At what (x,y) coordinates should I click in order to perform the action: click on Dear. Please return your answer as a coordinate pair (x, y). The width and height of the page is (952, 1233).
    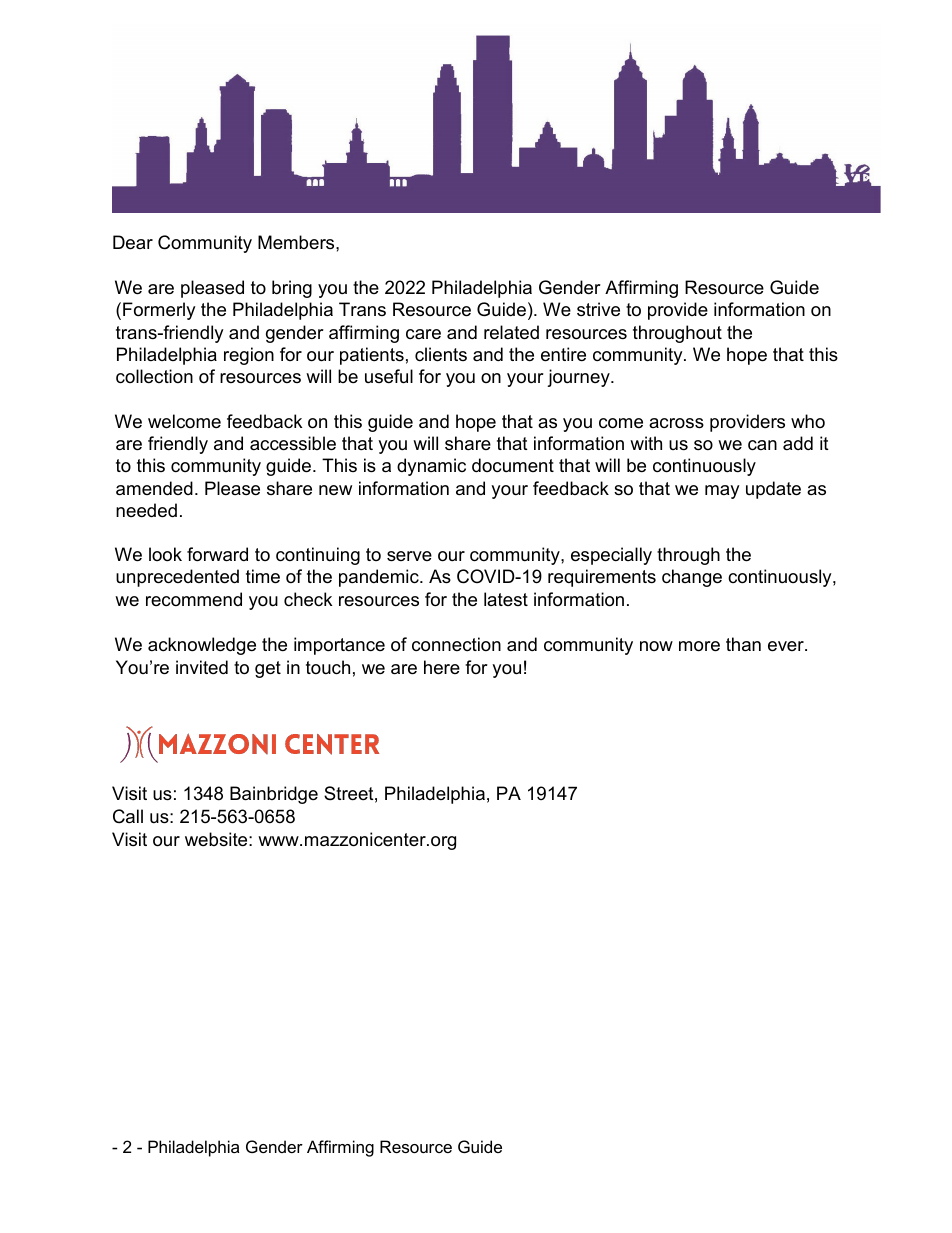
    Looking at the image, I should click on (133, 242).
